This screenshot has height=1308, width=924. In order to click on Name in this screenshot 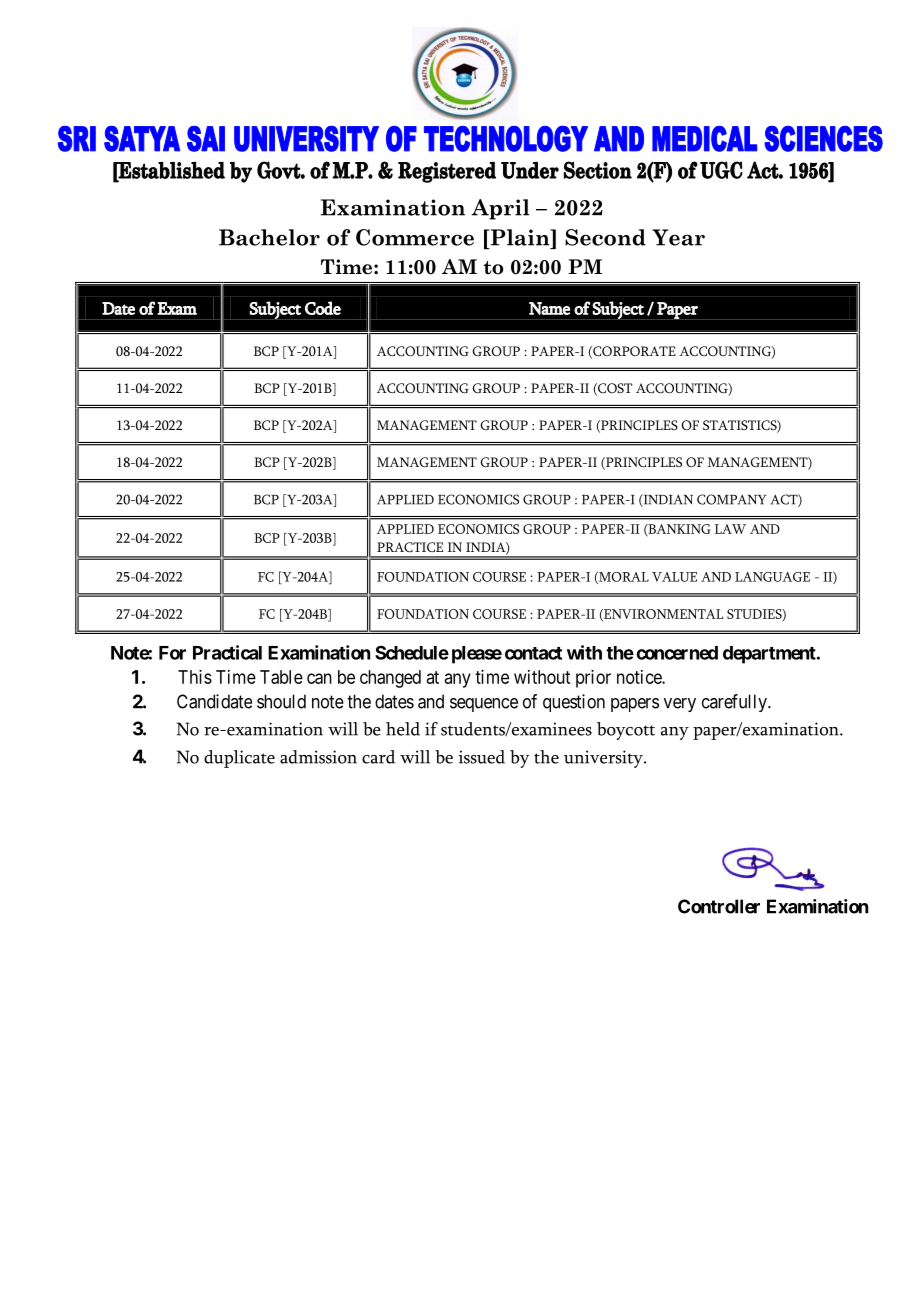, I will do `click(549, 308)`.
